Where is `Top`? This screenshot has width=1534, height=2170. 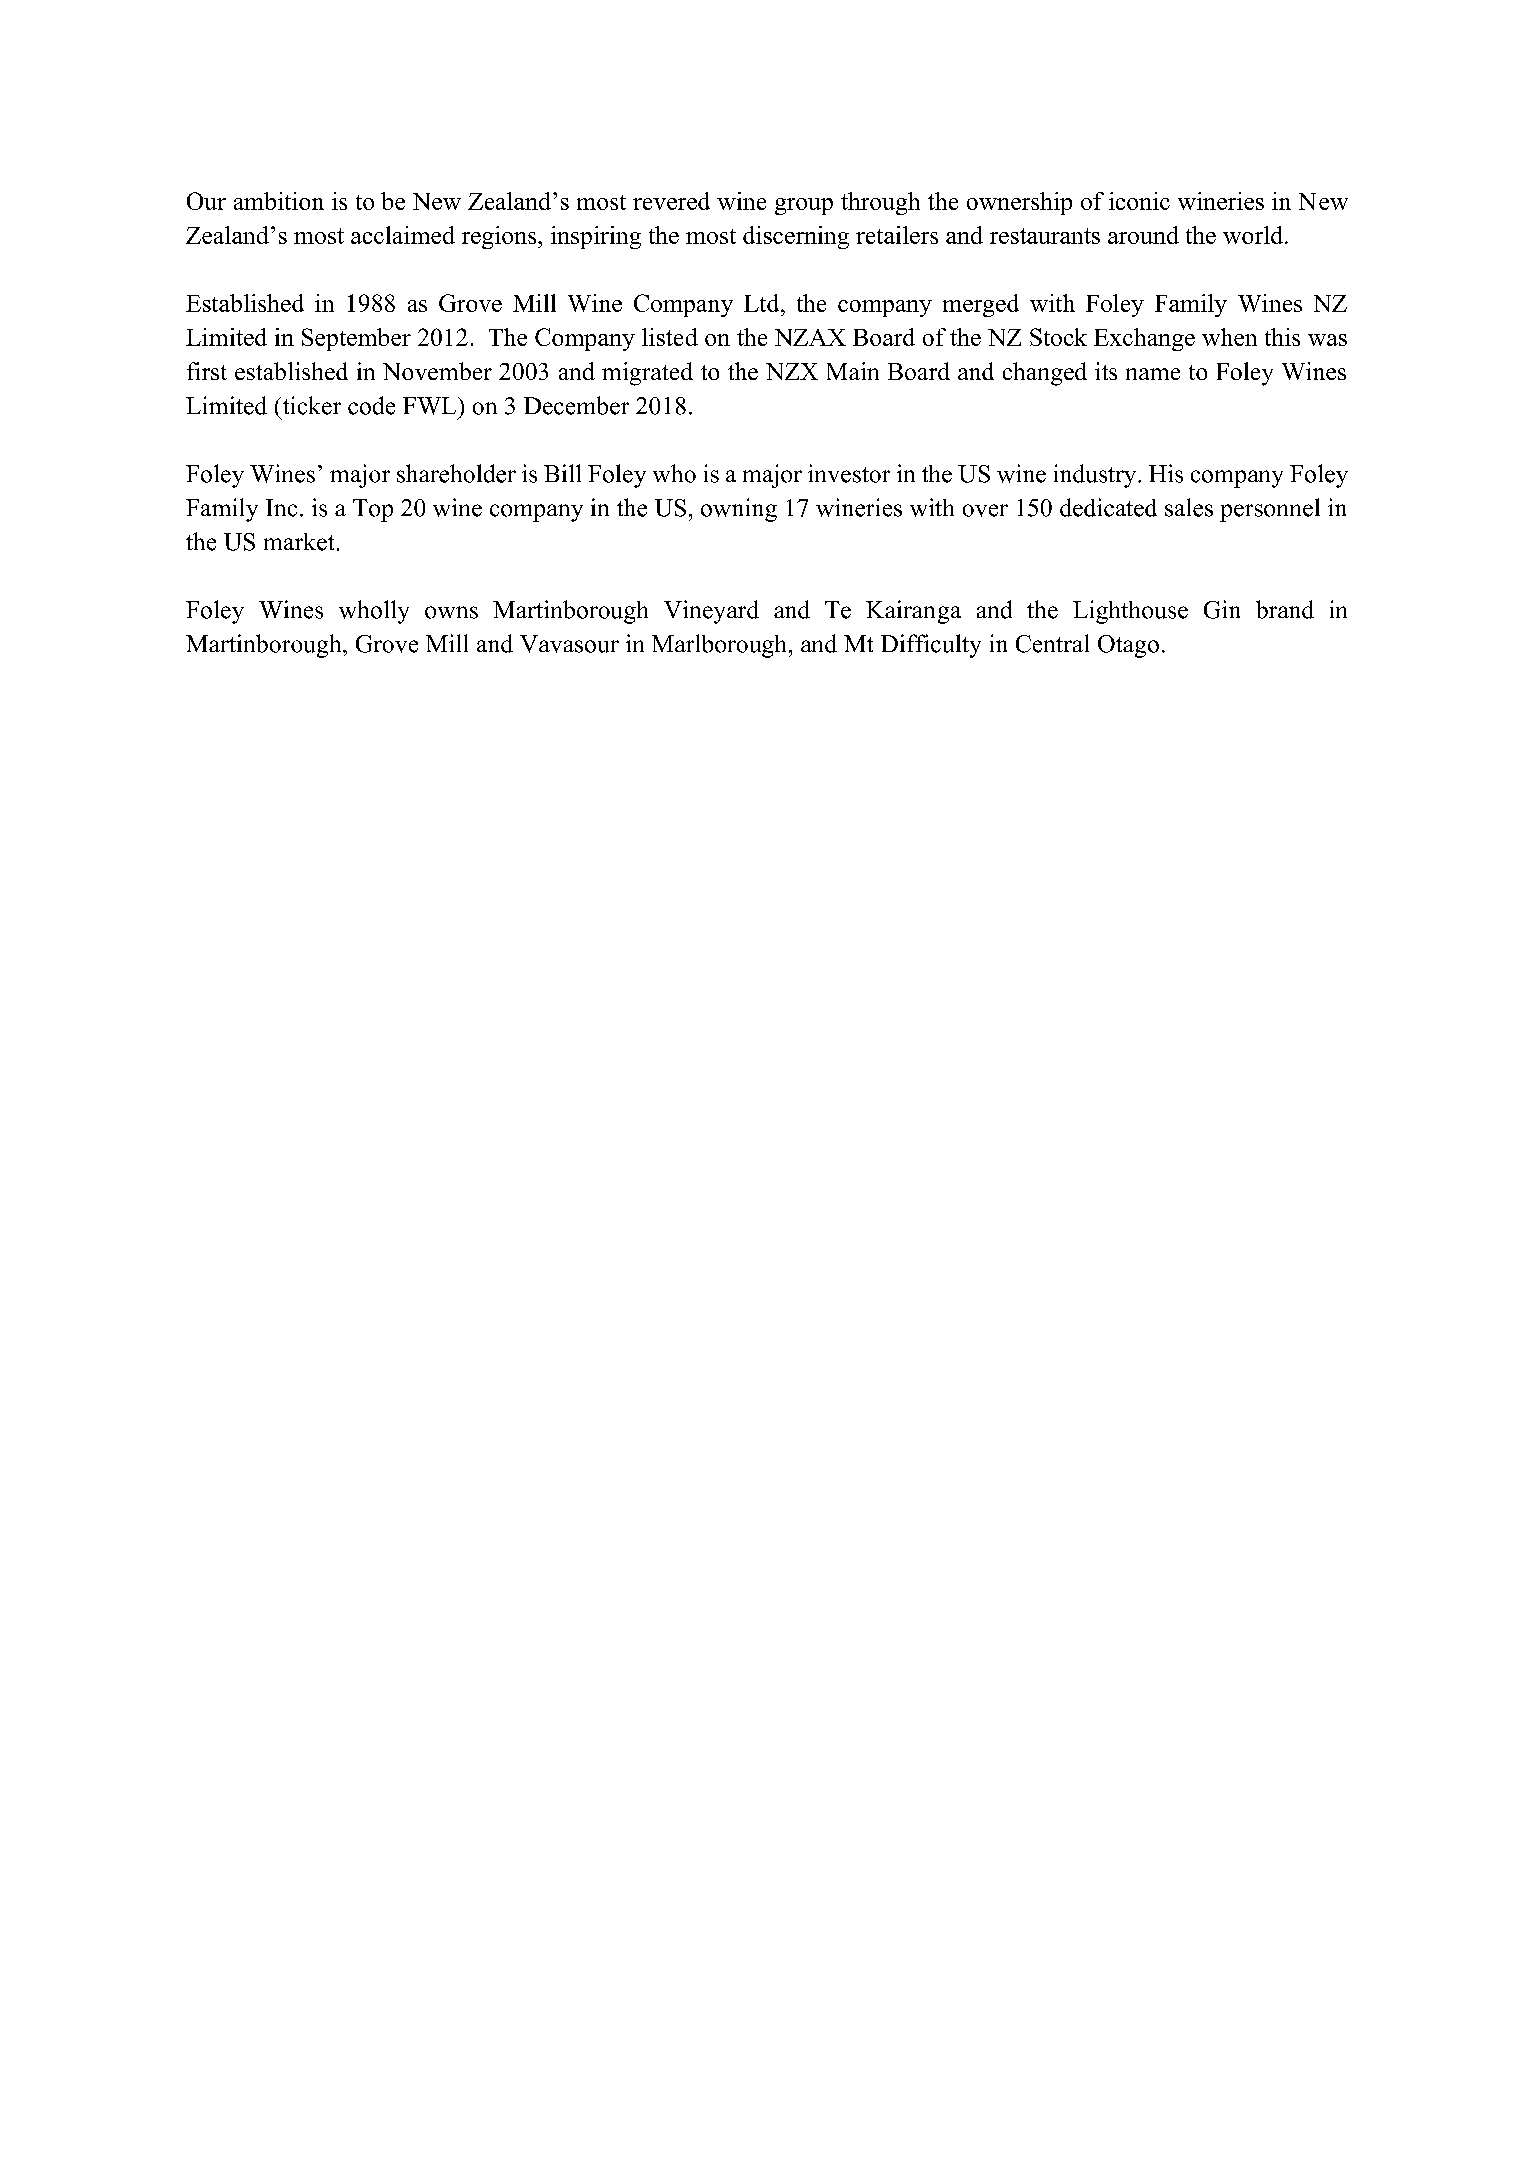
Top is located at coordinates (373, 510).
